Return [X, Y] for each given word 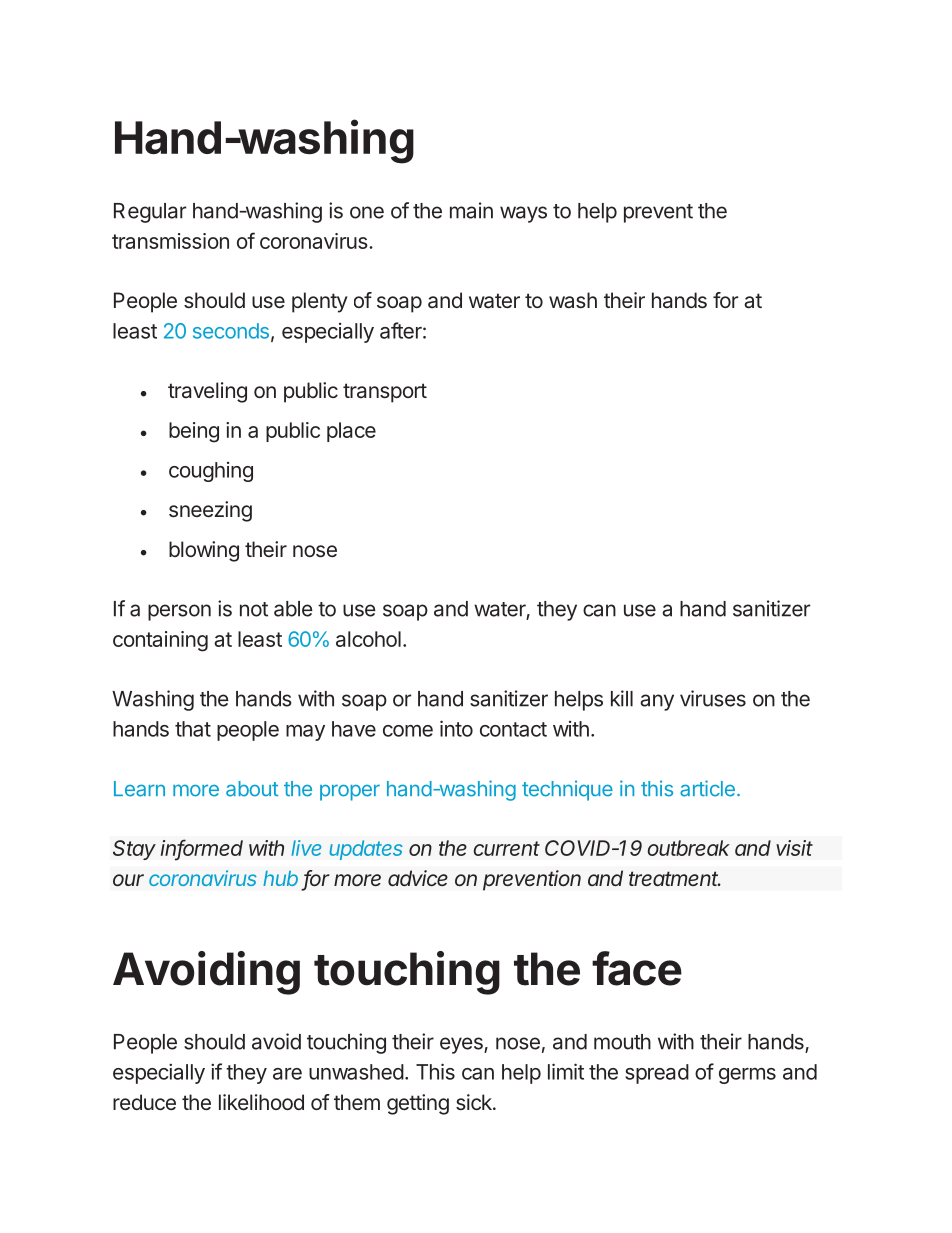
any [657, 702]
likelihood [261, 1102]
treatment [675, 878]
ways [523, 214]
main [471, 210]
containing [160, 641]
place [351, 432]
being [194, 432]
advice [418, 878]
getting [418, 1104]
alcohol [368, 639]
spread [657, 1074]
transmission [170, 241]
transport [385, 393]
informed [202, 848]
